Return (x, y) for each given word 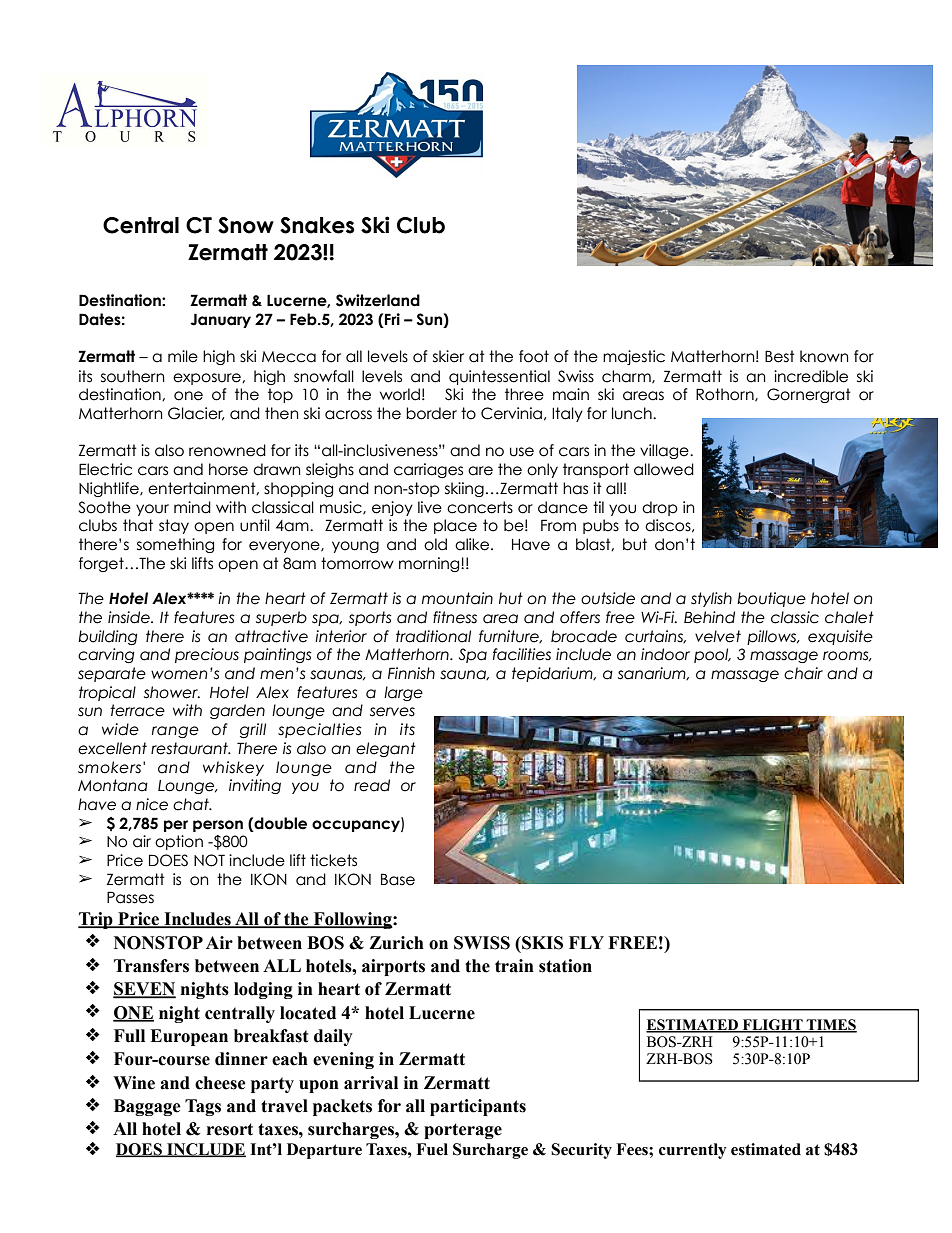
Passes (130, 897)
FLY (586, 942)
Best (780, 356)
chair (803, 673)
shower (172, 692)
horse (228, 469)
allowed (664, 469)
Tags (203, 1107)
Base (398, 879)
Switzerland (378, 300)
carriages (428, 470)
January (220, 320)
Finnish (411, 673)
